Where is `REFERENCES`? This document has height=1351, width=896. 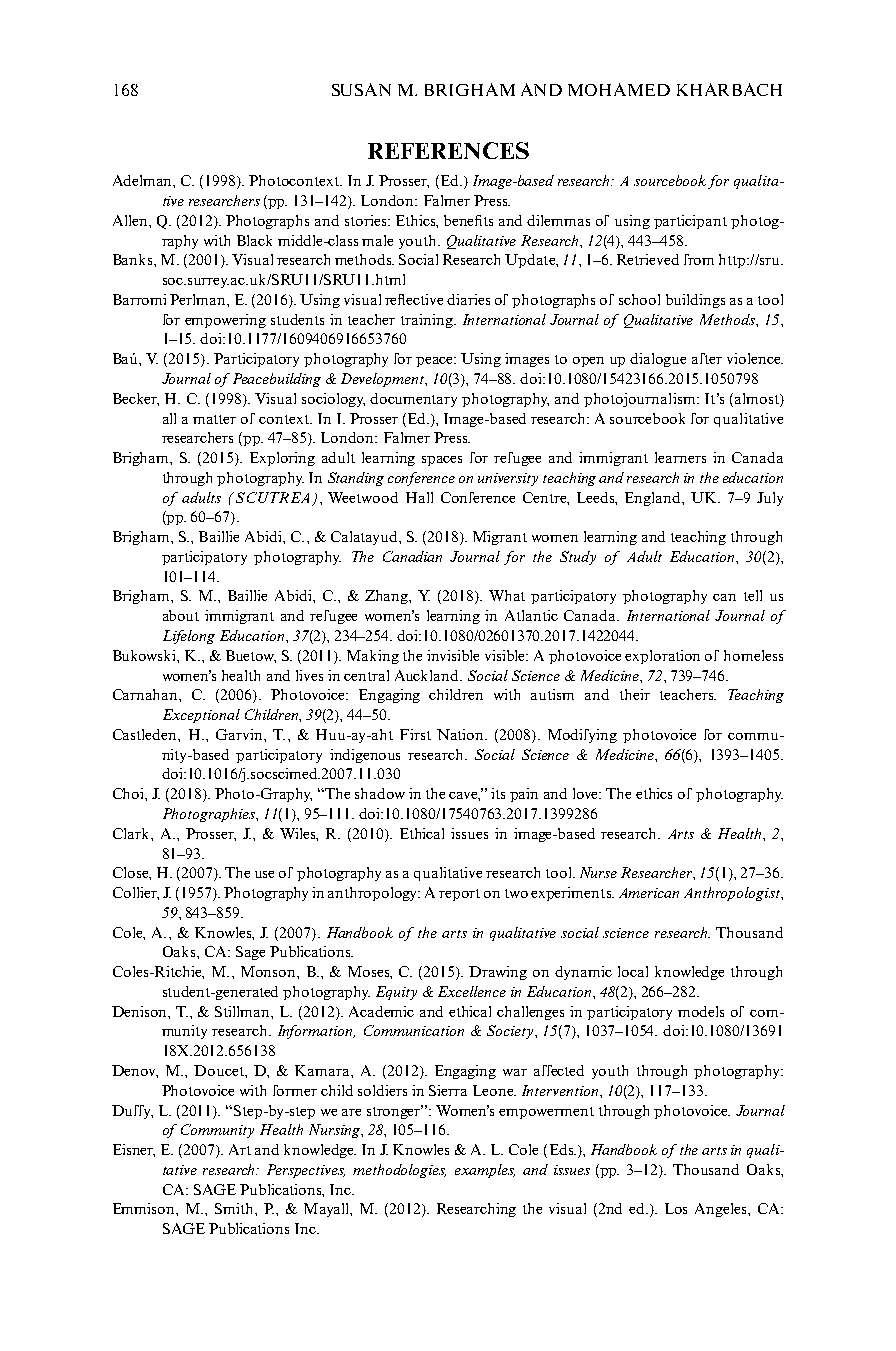 REFERENCES is located at coordinates (448, 150).
